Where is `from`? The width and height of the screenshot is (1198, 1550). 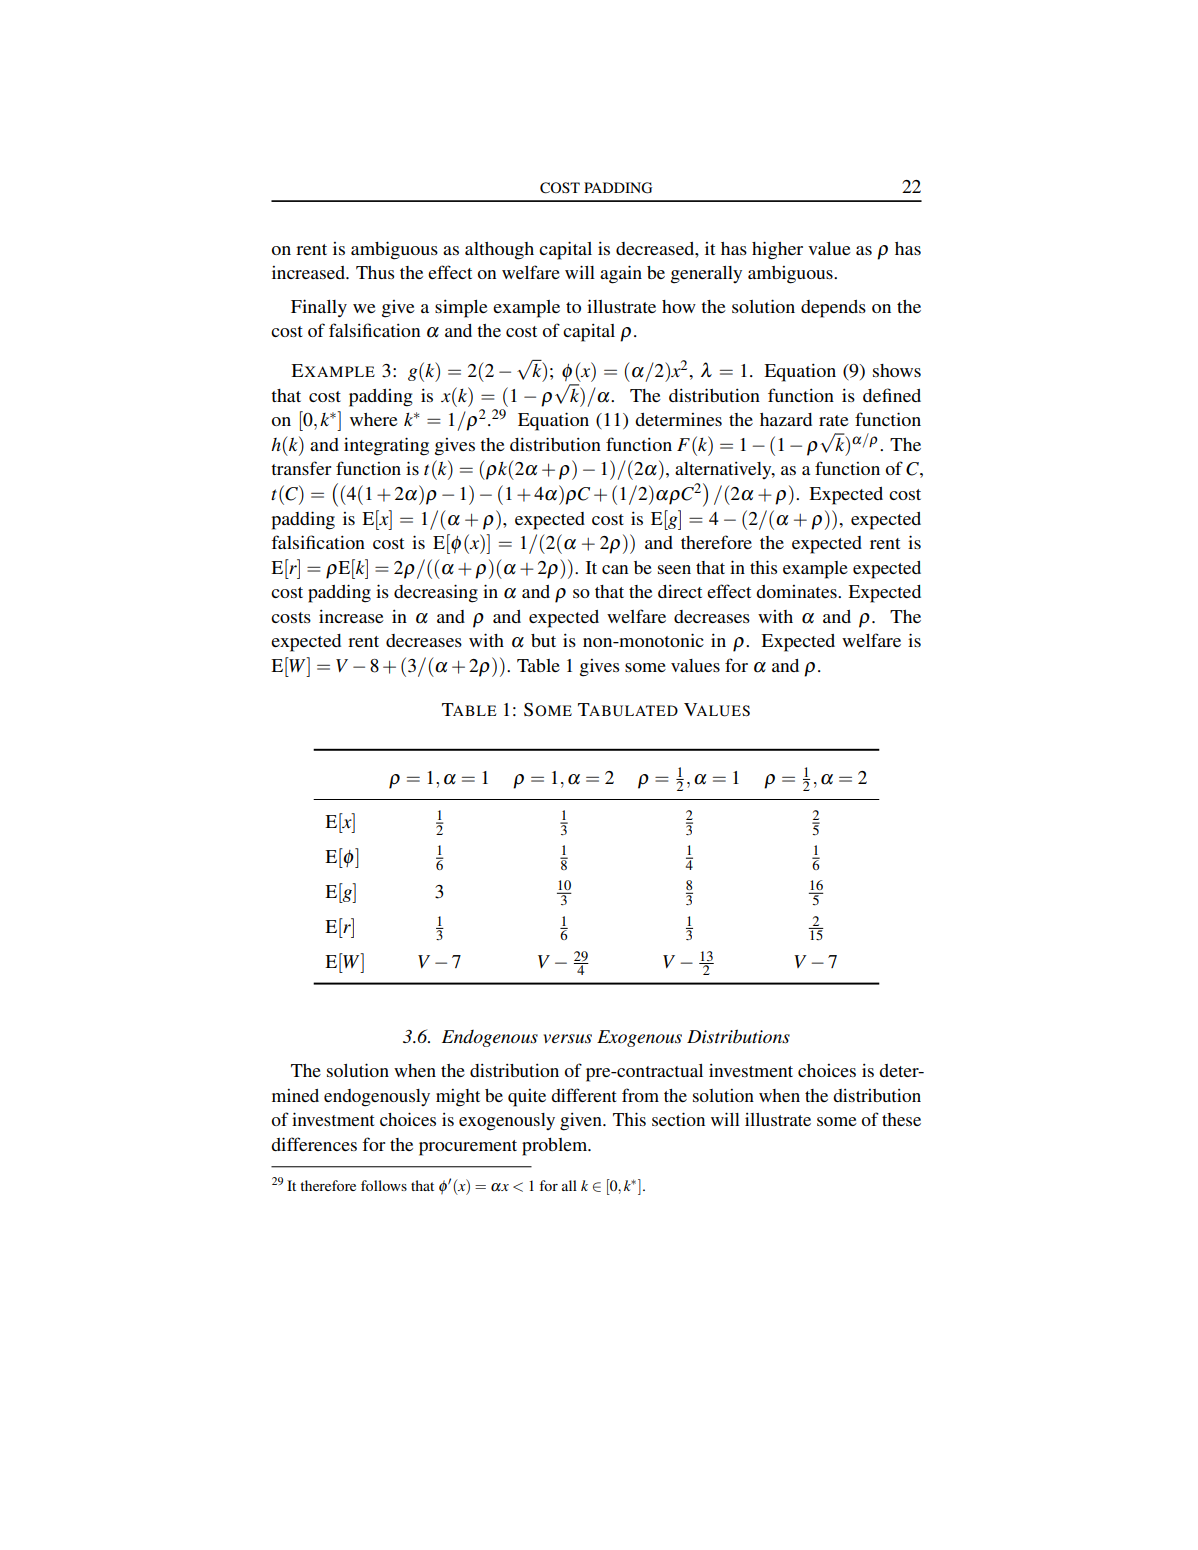
from is located at coordinates (640, 1095).
